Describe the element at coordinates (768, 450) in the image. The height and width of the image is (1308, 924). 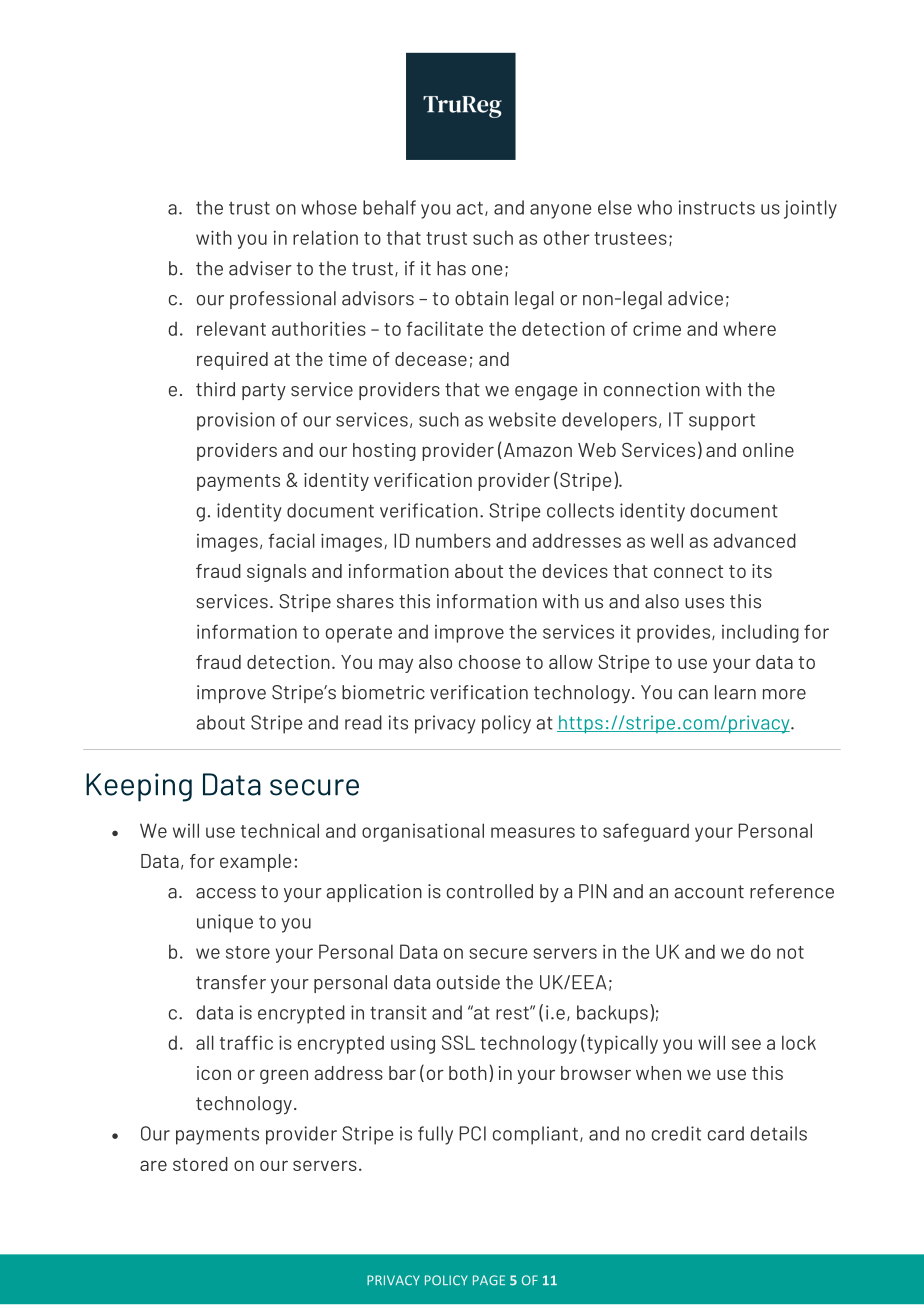
I see `online` at that location.
